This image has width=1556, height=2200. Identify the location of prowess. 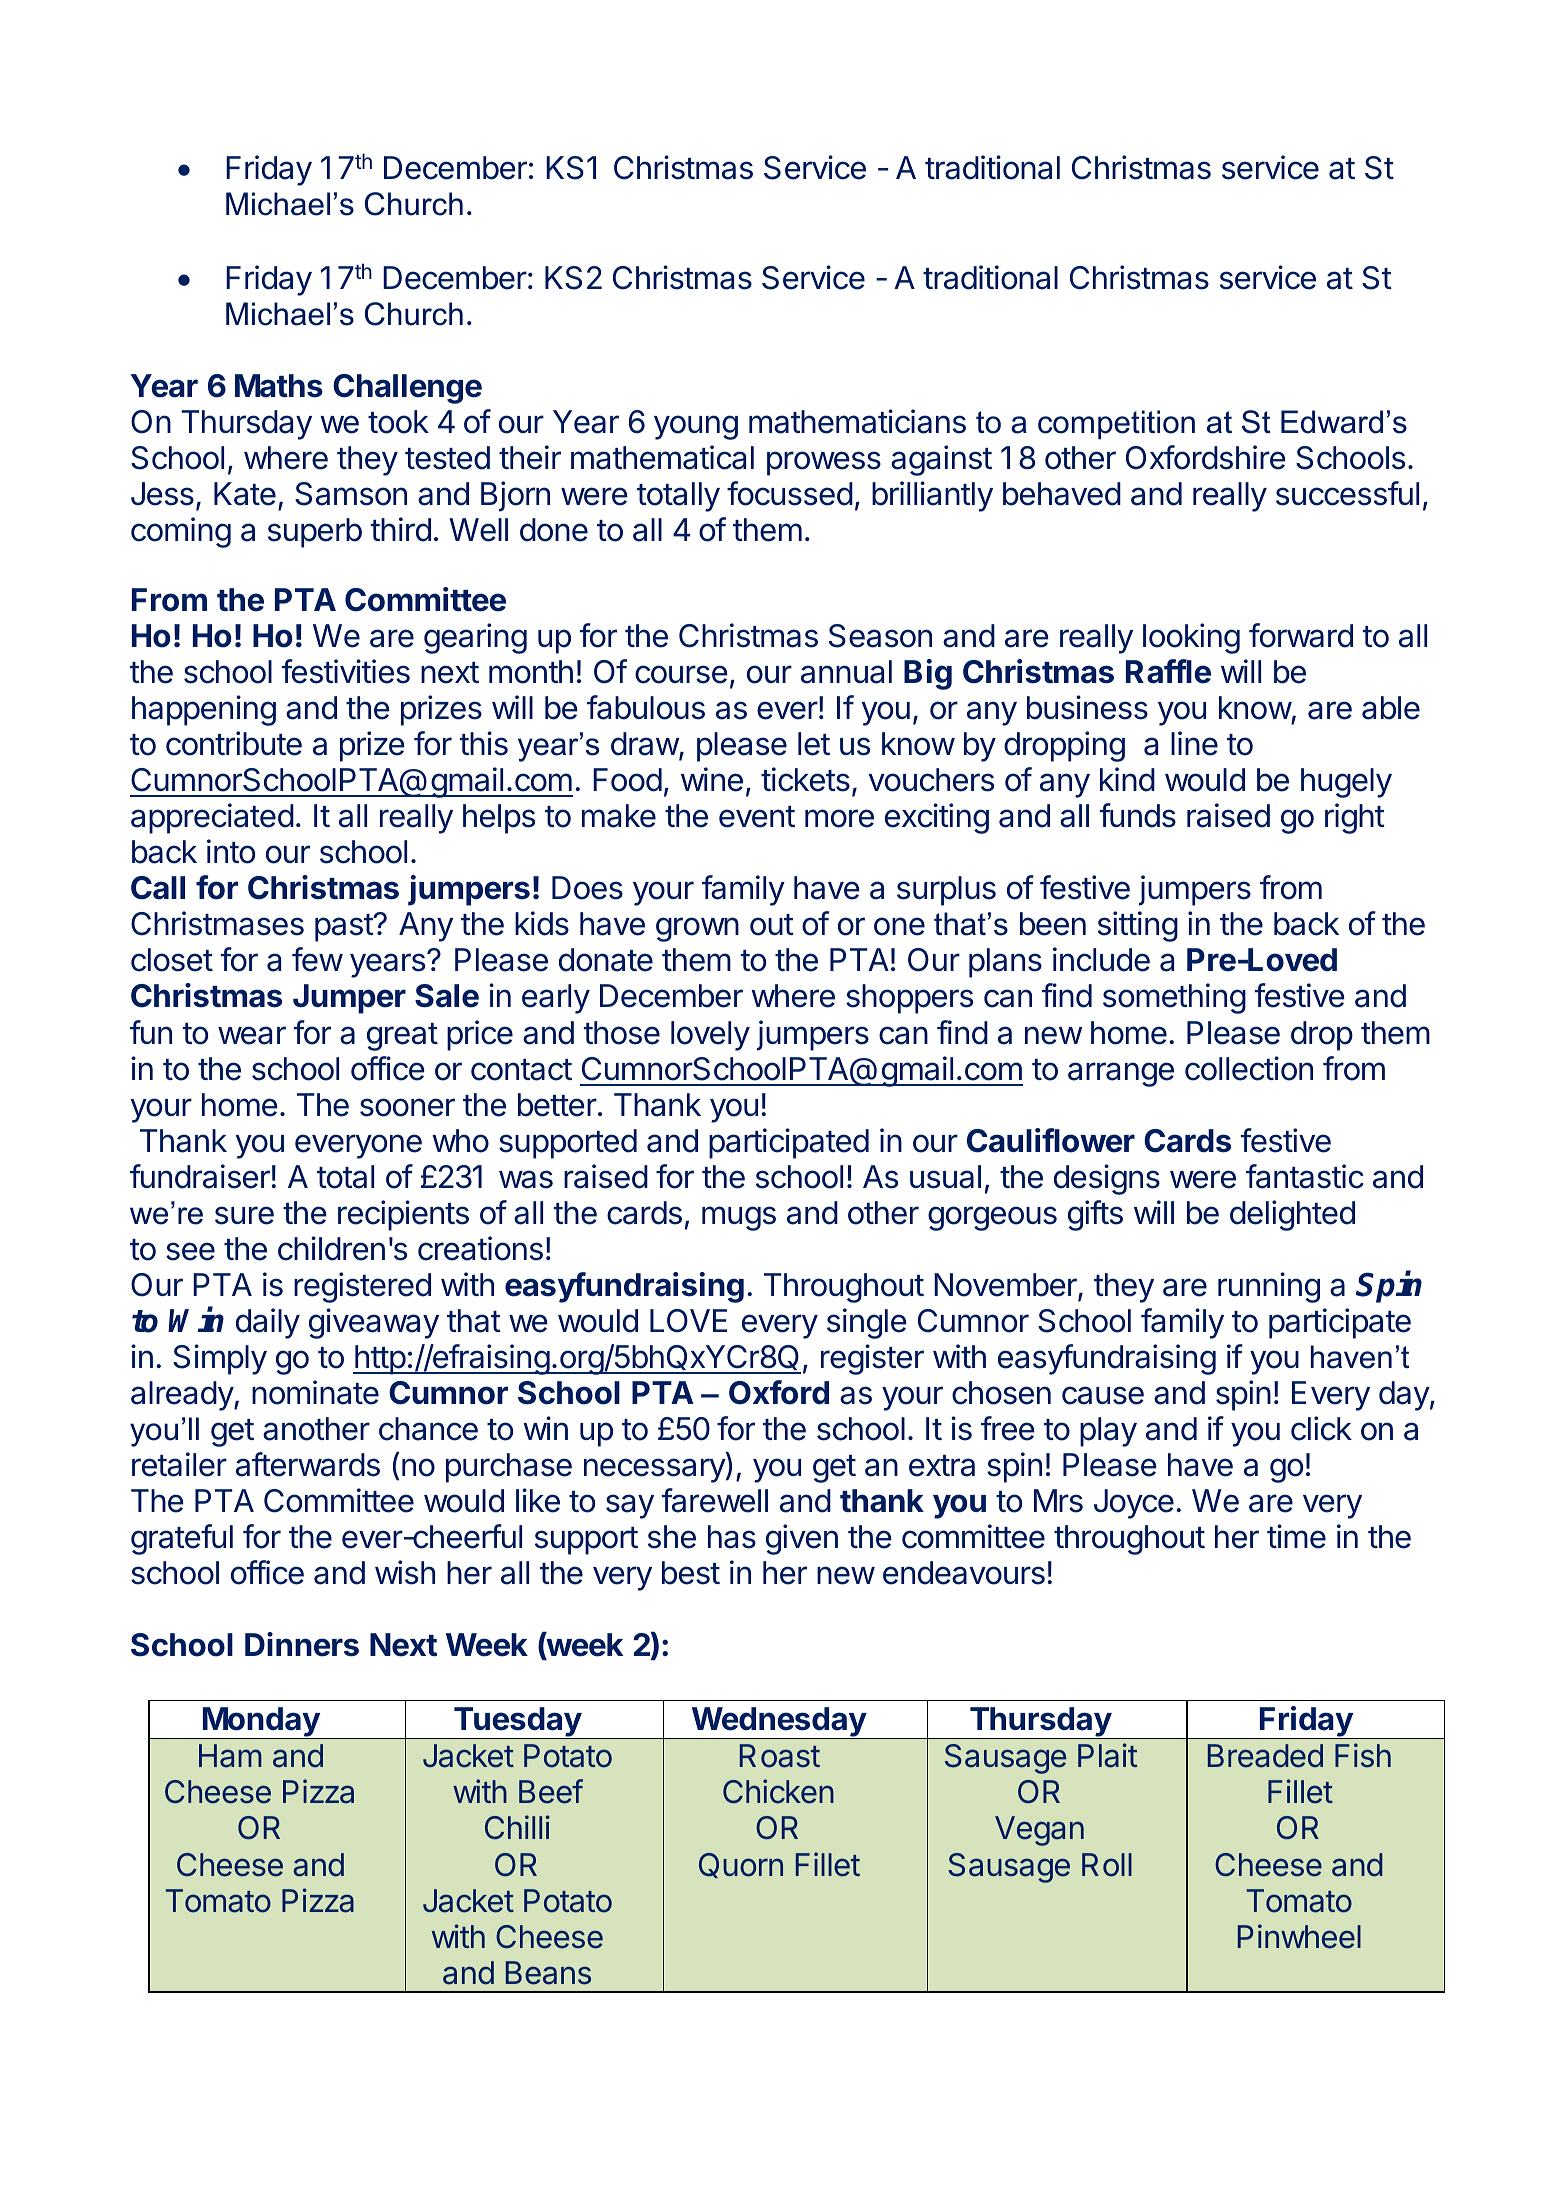
(824, 463).
